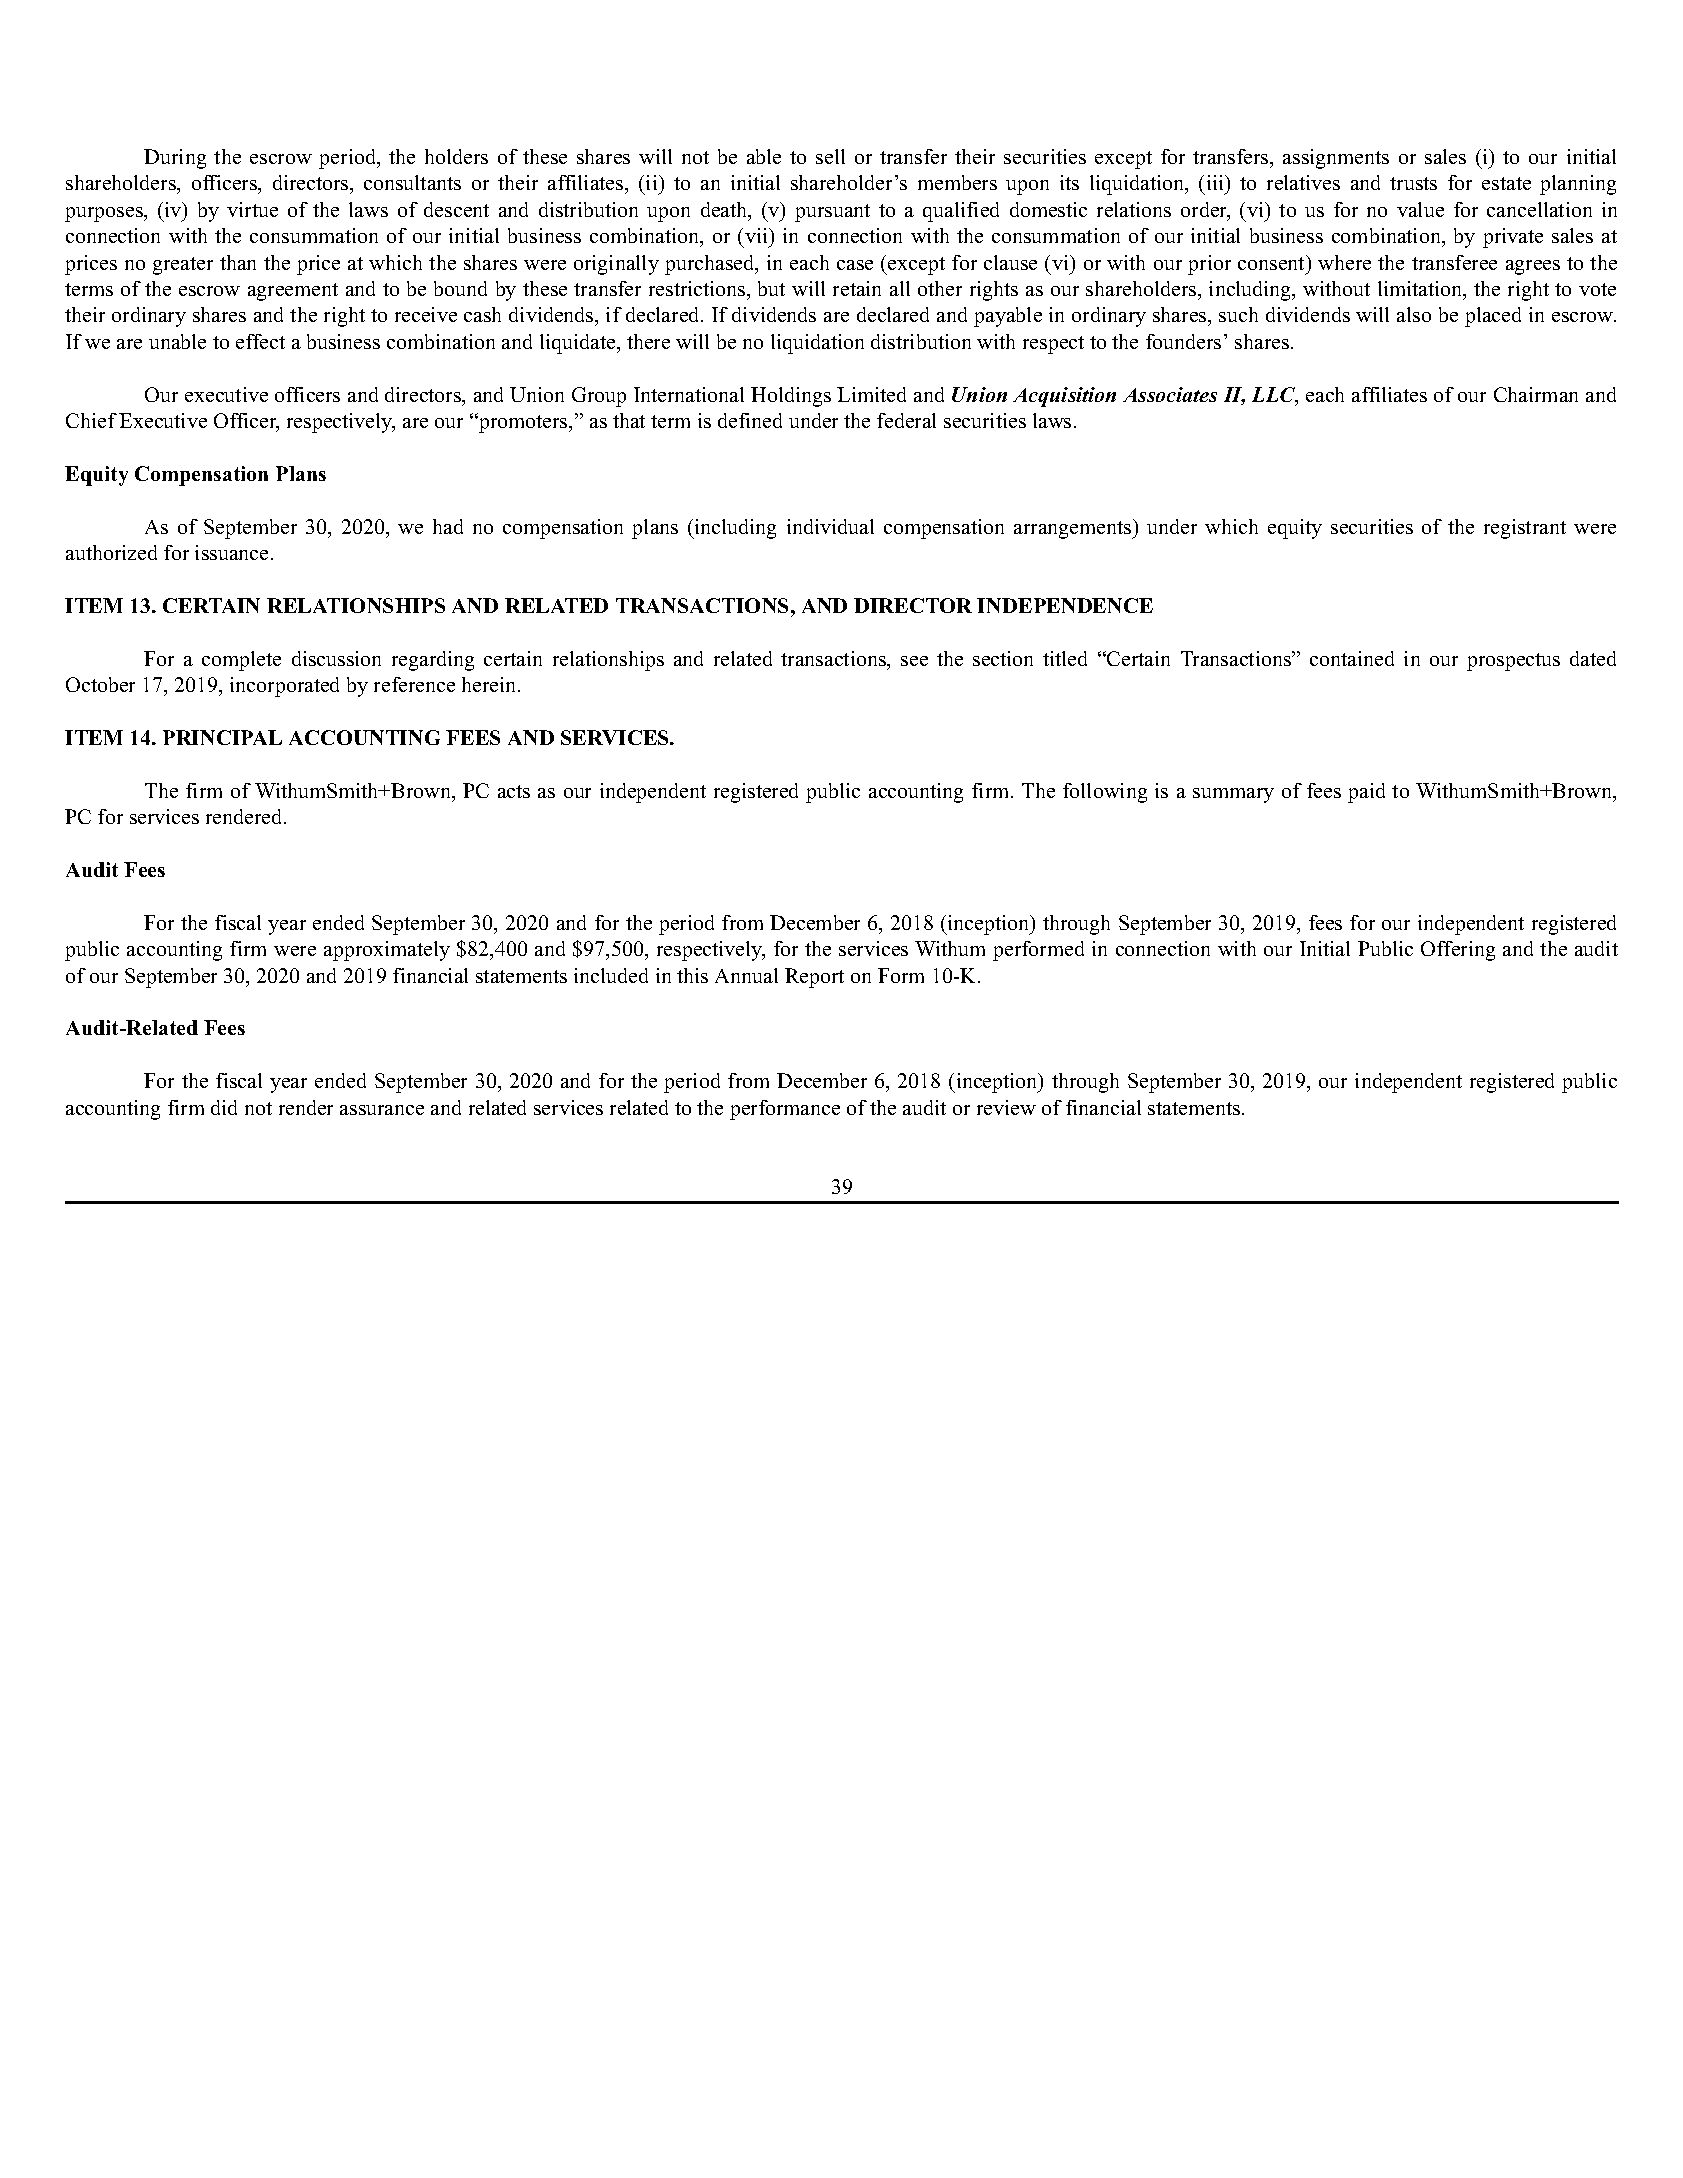  Describe the element at coordinates (252, 209) in the page. I see `virtue` at that location.
